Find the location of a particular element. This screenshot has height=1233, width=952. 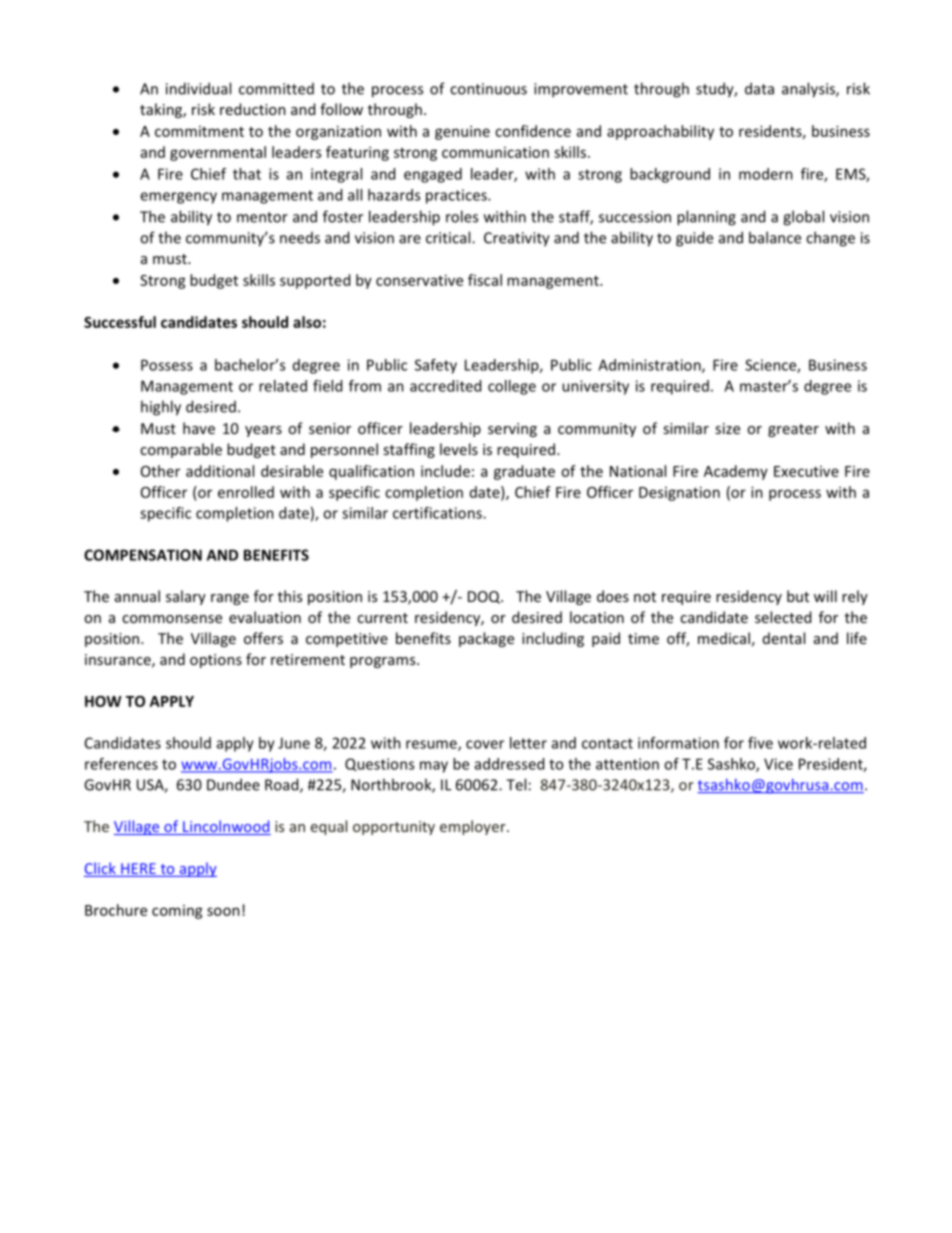

fiscal is located at coordinates (485, 280).
